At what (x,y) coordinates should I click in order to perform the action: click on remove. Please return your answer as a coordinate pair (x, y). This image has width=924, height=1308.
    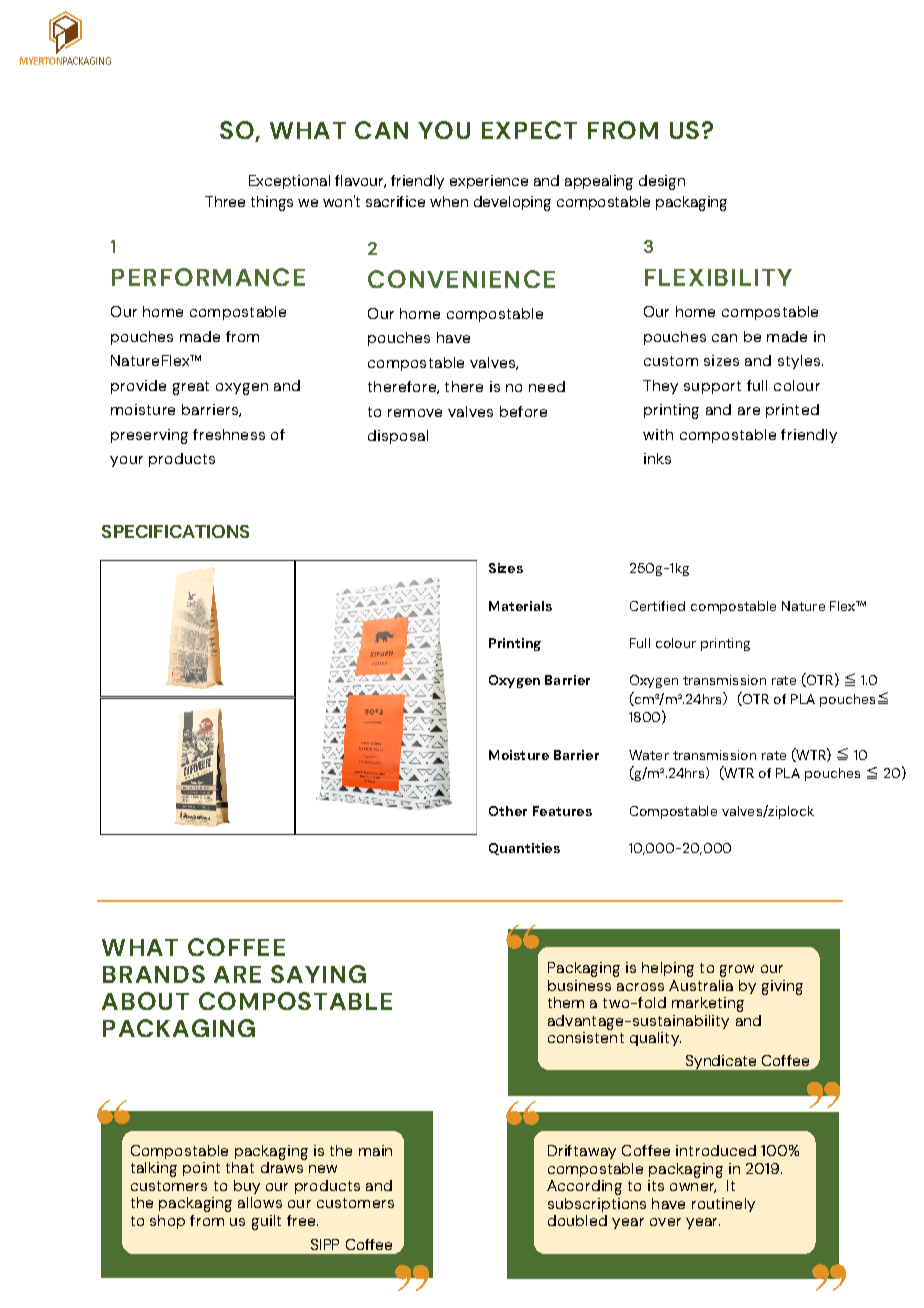
    Looking at the image, I should click on (415, 413).
